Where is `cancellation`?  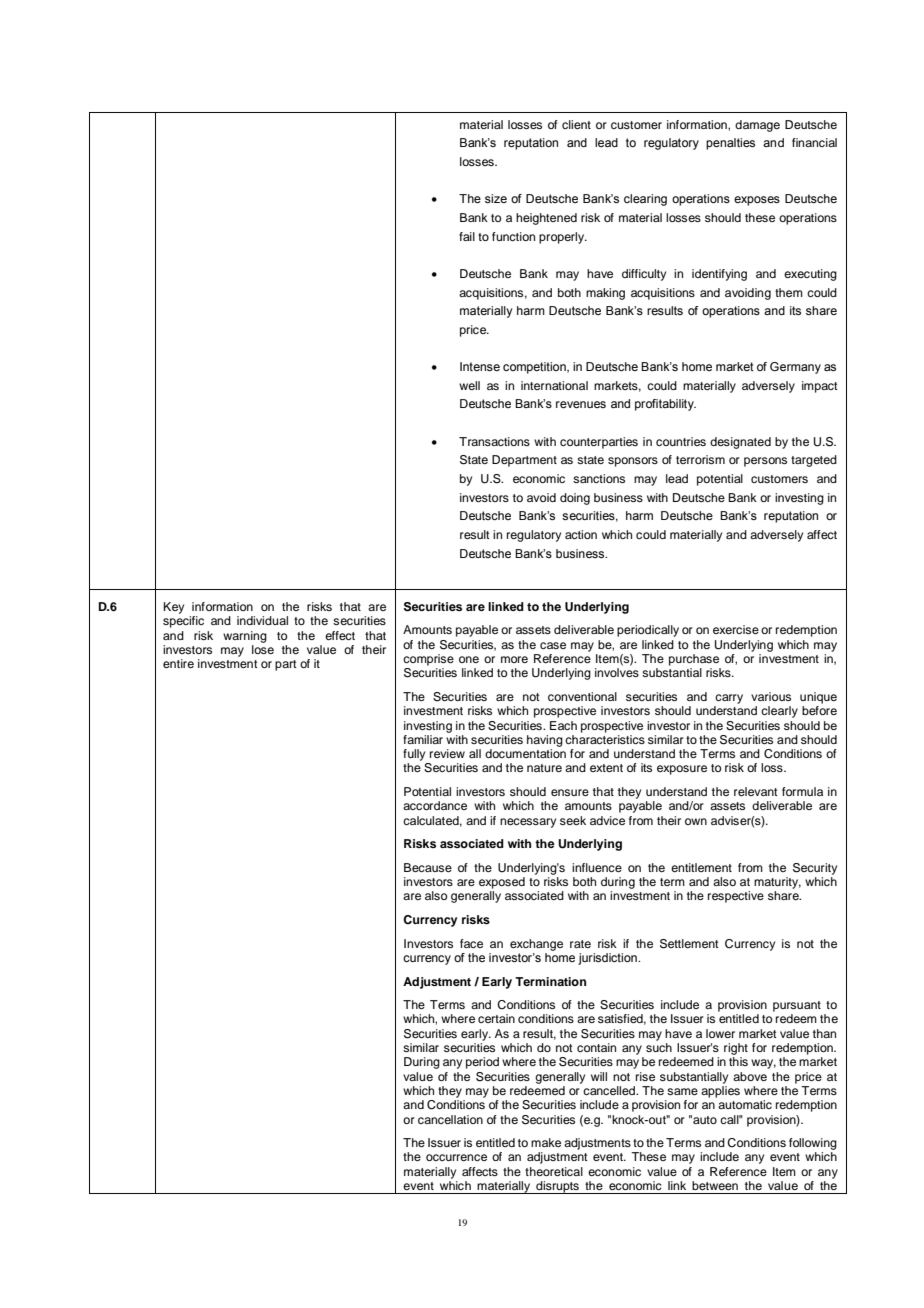 cancellation is located at coordinates (450, 1119).
